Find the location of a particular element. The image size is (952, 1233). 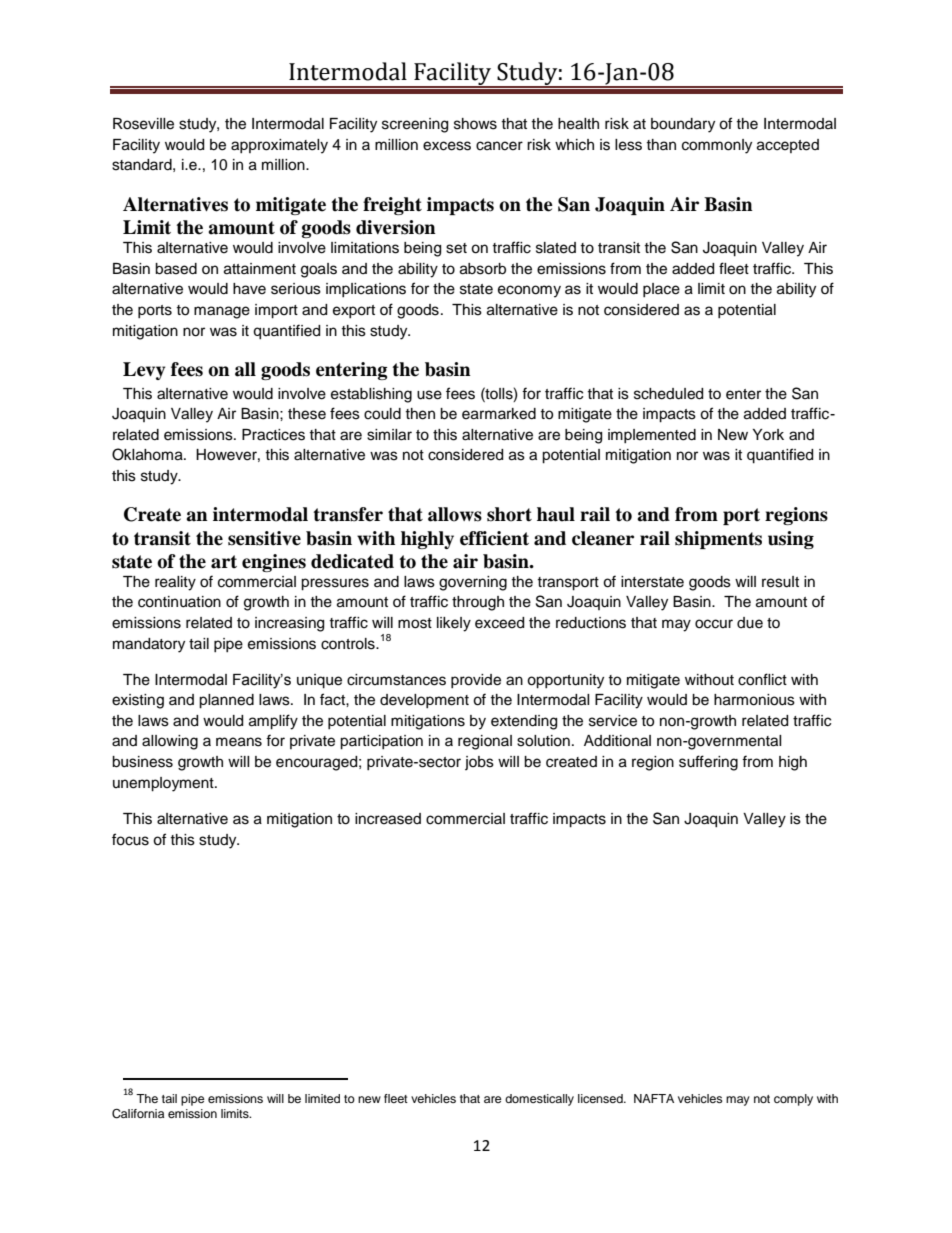

occur is located at coordinates (714, 624).
